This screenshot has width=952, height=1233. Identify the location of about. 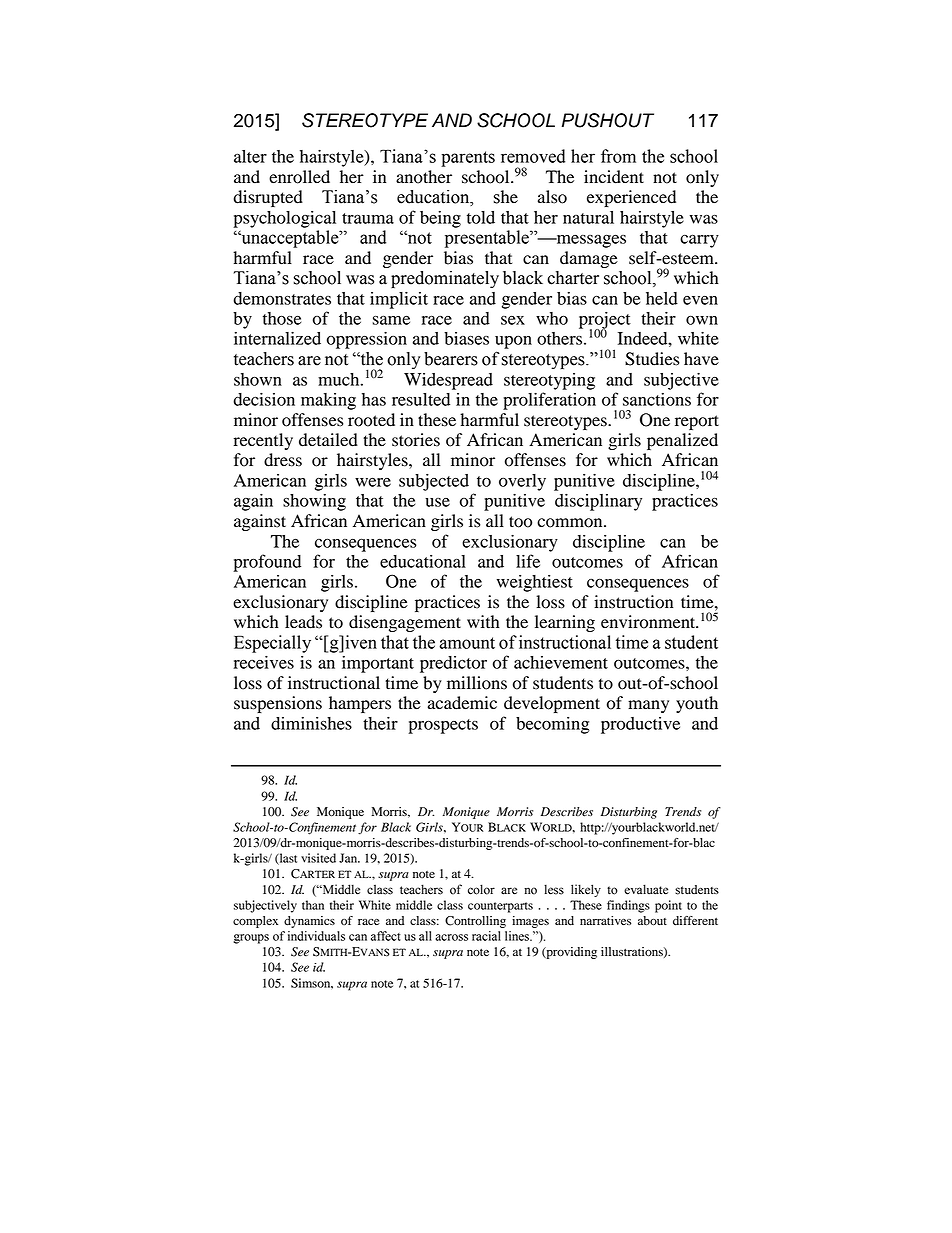
(652, 921).
